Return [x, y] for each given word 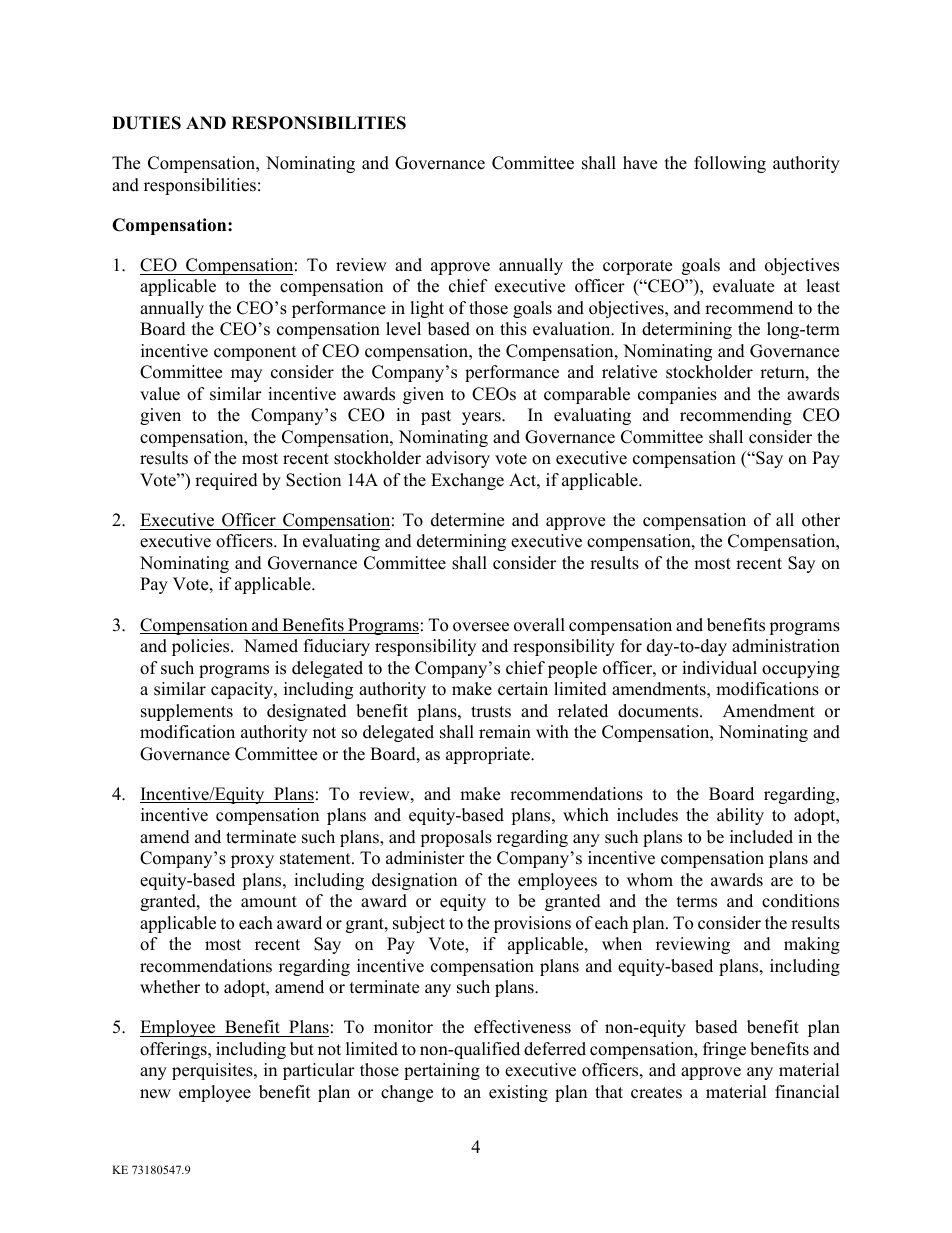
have [640, 163]
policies [202, 647]
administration [786, 646]
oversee [481, 627]
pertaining [442, 1071]
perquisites [213, 1071]
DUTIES [146, 123]
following [730, 164]
